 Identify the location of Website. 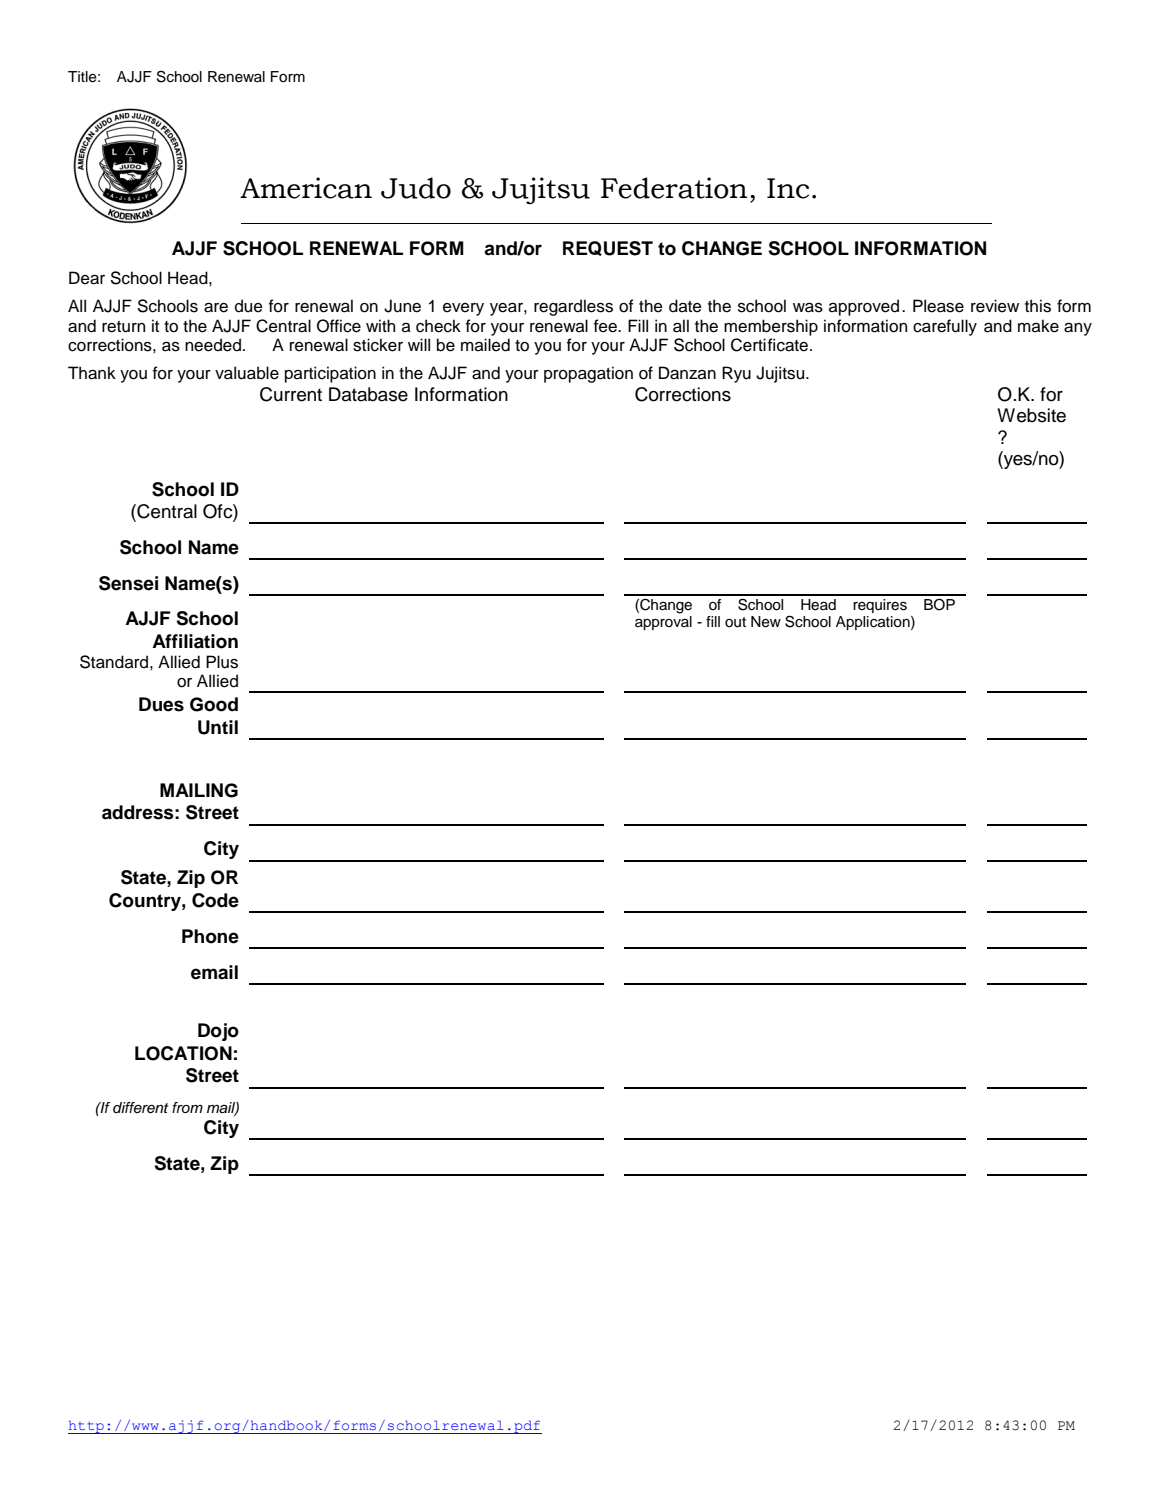
(1031, 415).
